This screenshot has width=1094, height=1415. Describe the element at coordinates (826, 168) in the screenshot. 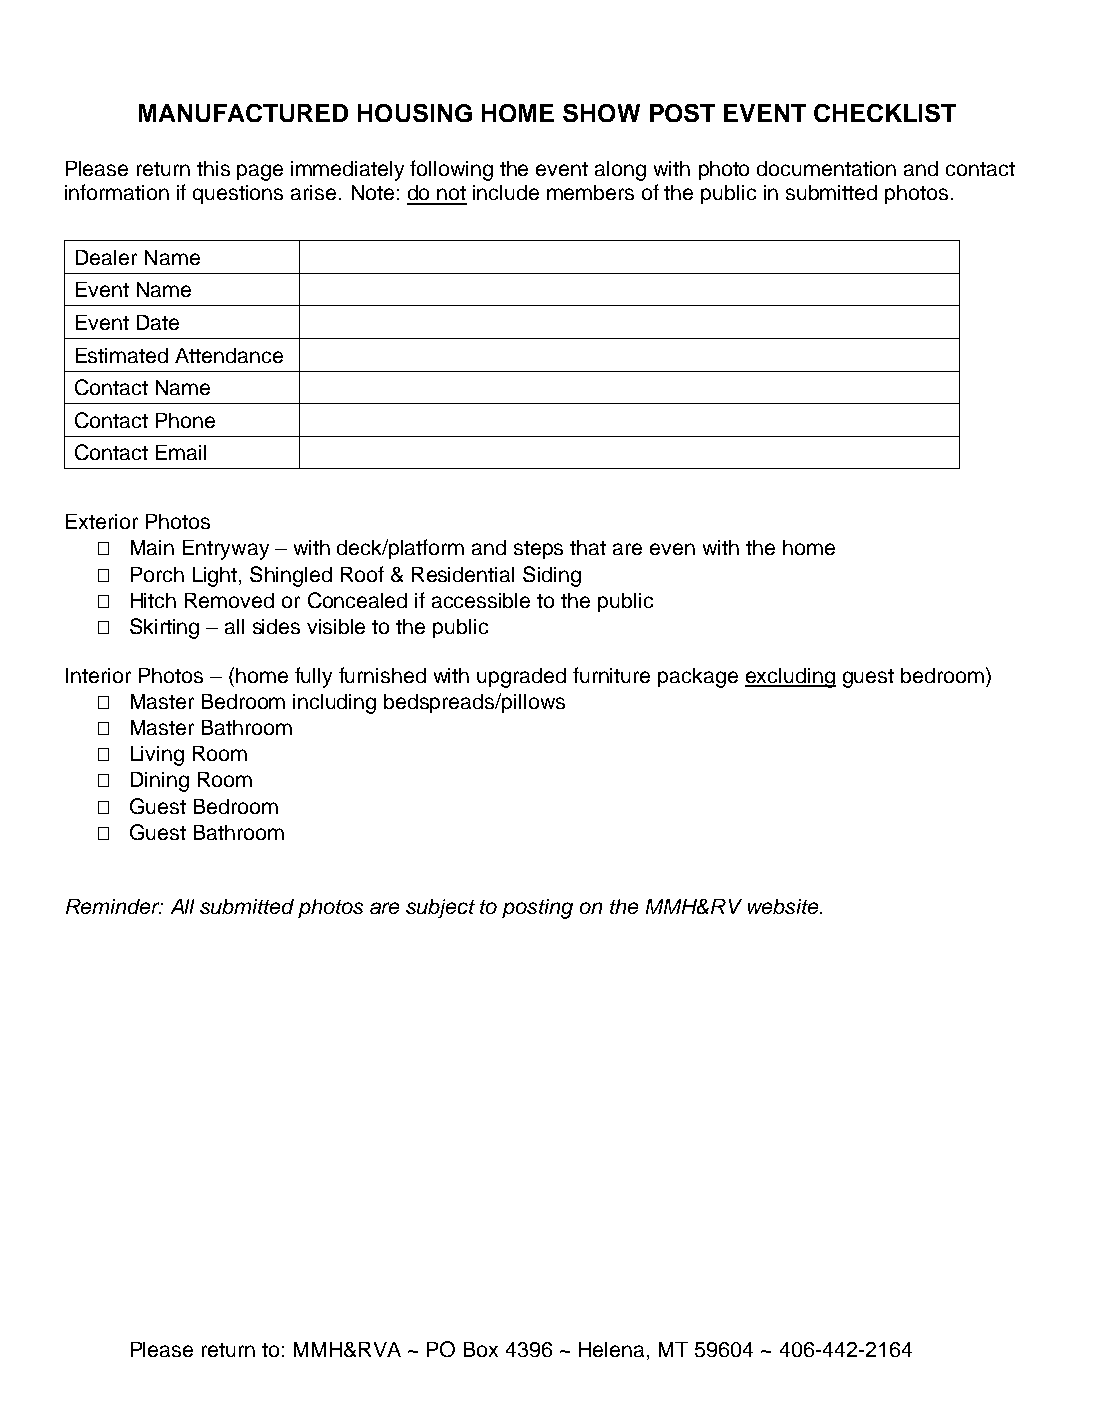

I see `documentation` at that location.
